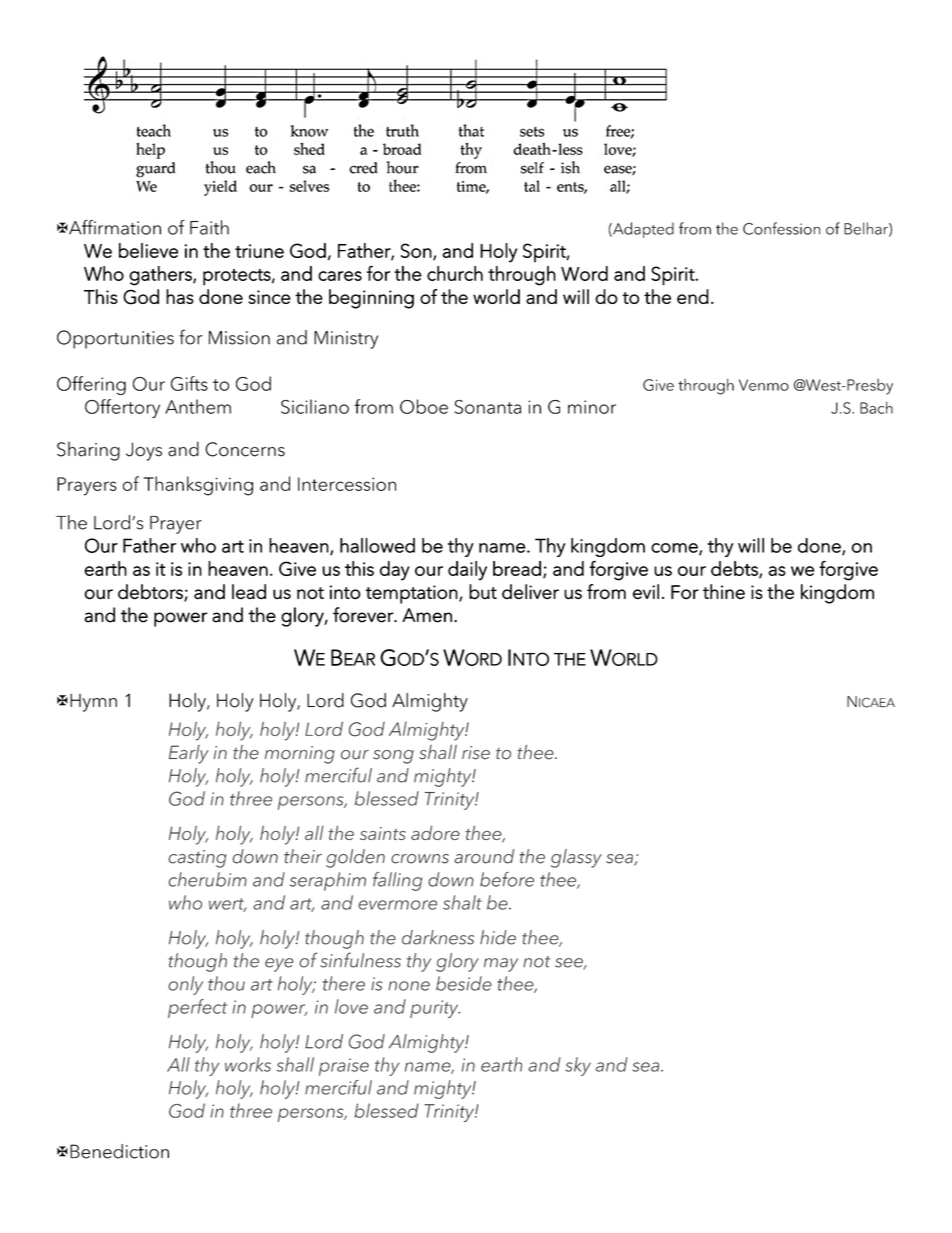 The height and width of the document is (1233, 952). What do you see at coordinates (197, 1008) in the document?
I see `perfect` at bounding box center [197, 1008].
